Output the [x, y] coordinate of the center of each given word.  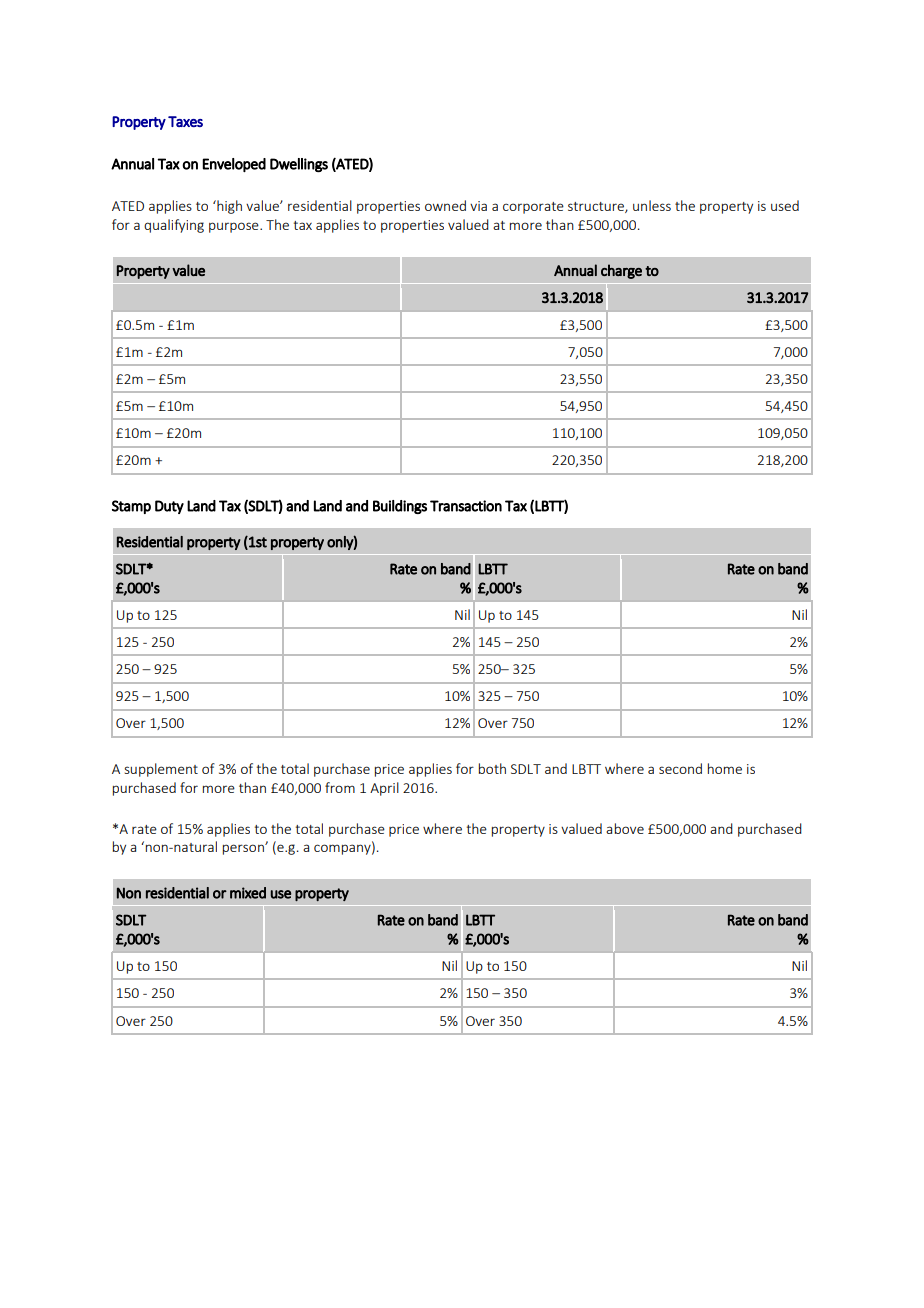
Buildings [400, 507]
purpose [235, 227]
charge [621, 271]
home [725, 768]
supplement [161, 770]
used [785, 205]
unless [652, 205]
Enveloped [234, 165]
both [492, 768]
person [244, 849]
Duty [169, 507]
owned [445, 205]
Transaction [466, 506]
